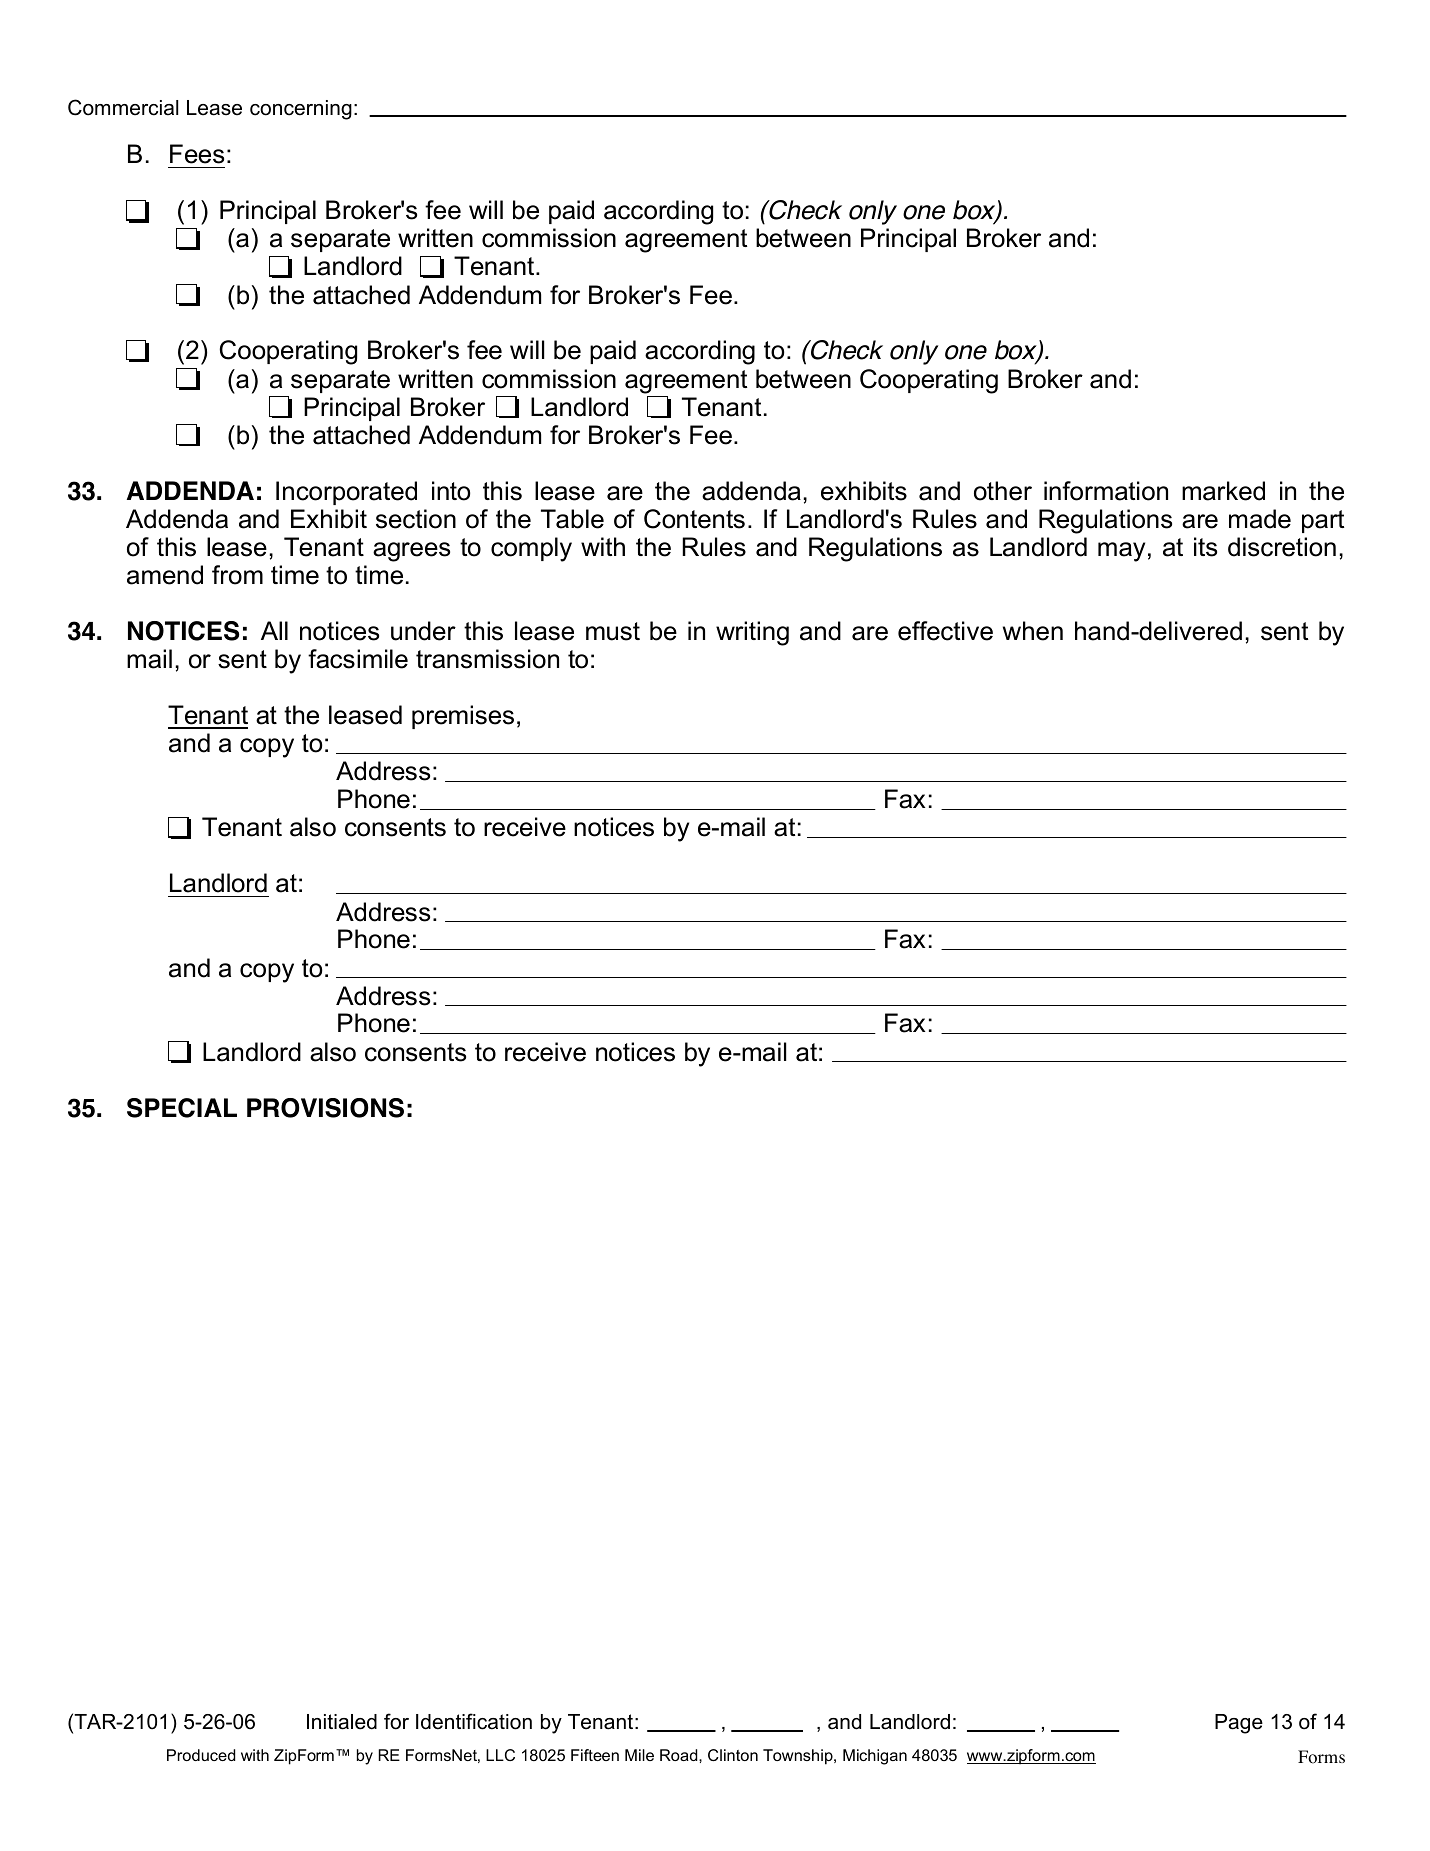 This screenshot has height=1851, width=1430. Describe the element at coordinates (201, 1755) in the screenshot. I see `Produced` at that location.
